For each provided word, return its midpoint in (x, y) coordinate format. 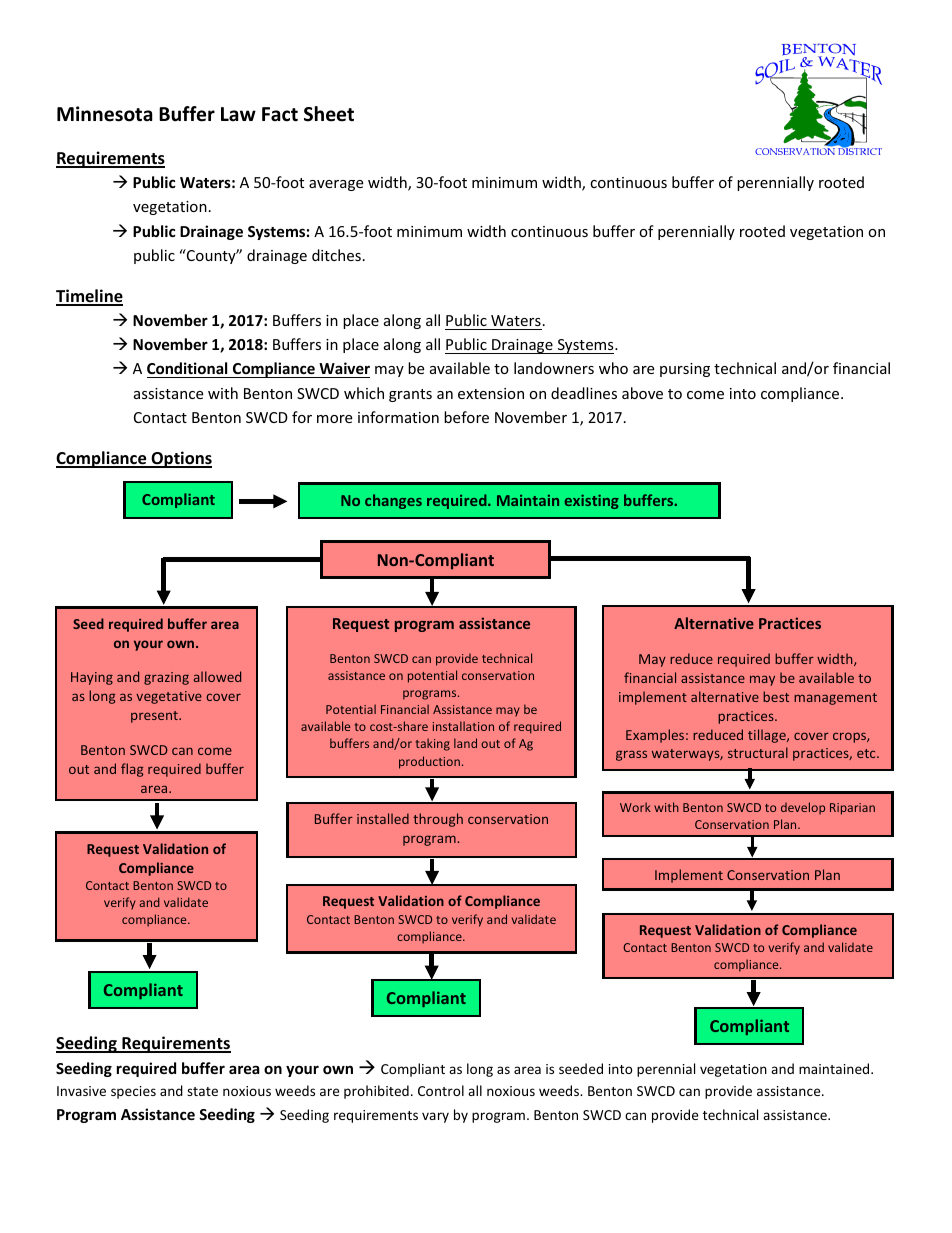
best (776, 696)
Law (238, 114)
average (336, 185)
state (202, 1091)
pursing (685, 370)
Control (441, 1090)
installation (463, 726)
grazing (166, 678)
